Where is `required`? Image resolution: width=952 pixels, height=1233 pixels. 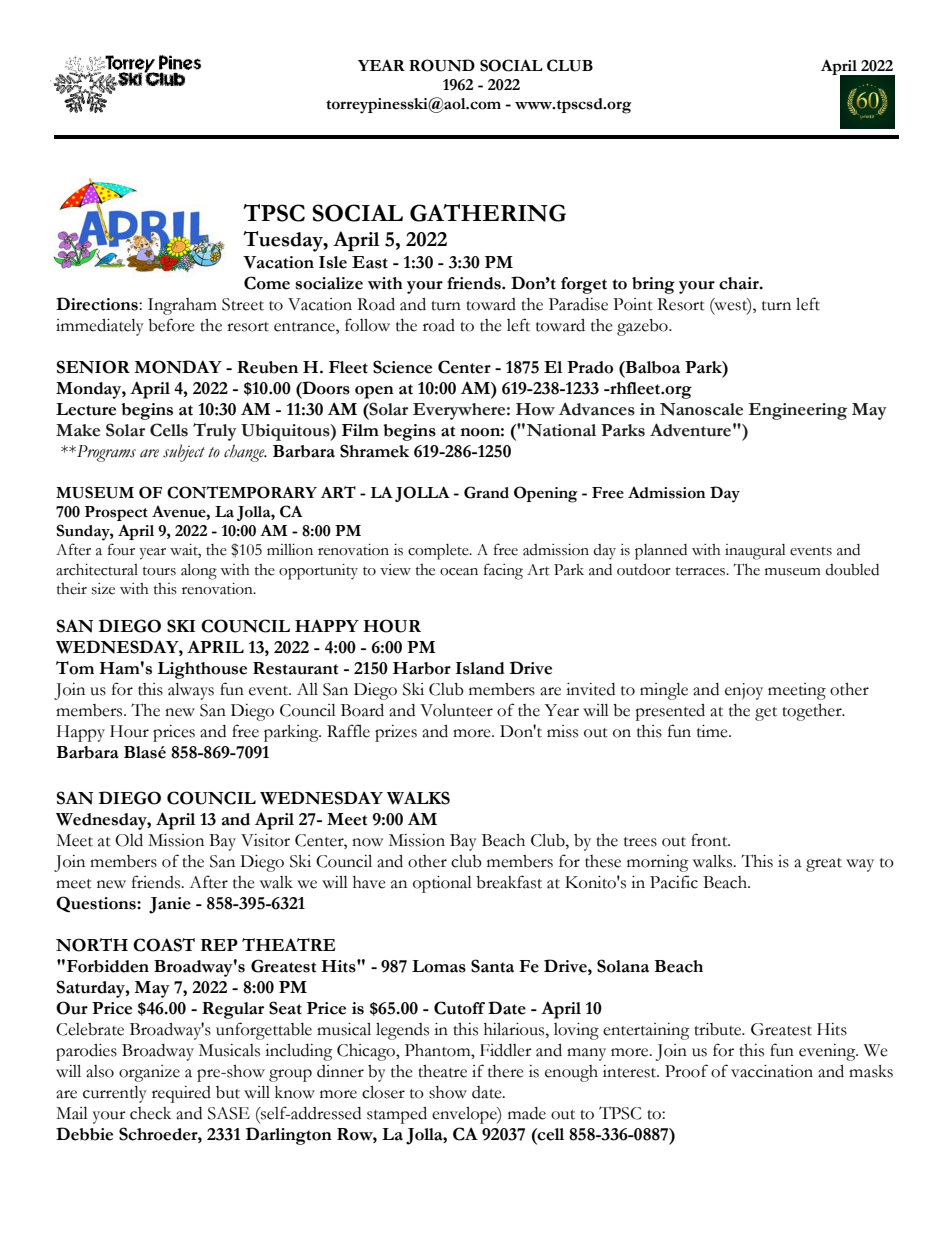 required is located at coordinates (181, 1094).
